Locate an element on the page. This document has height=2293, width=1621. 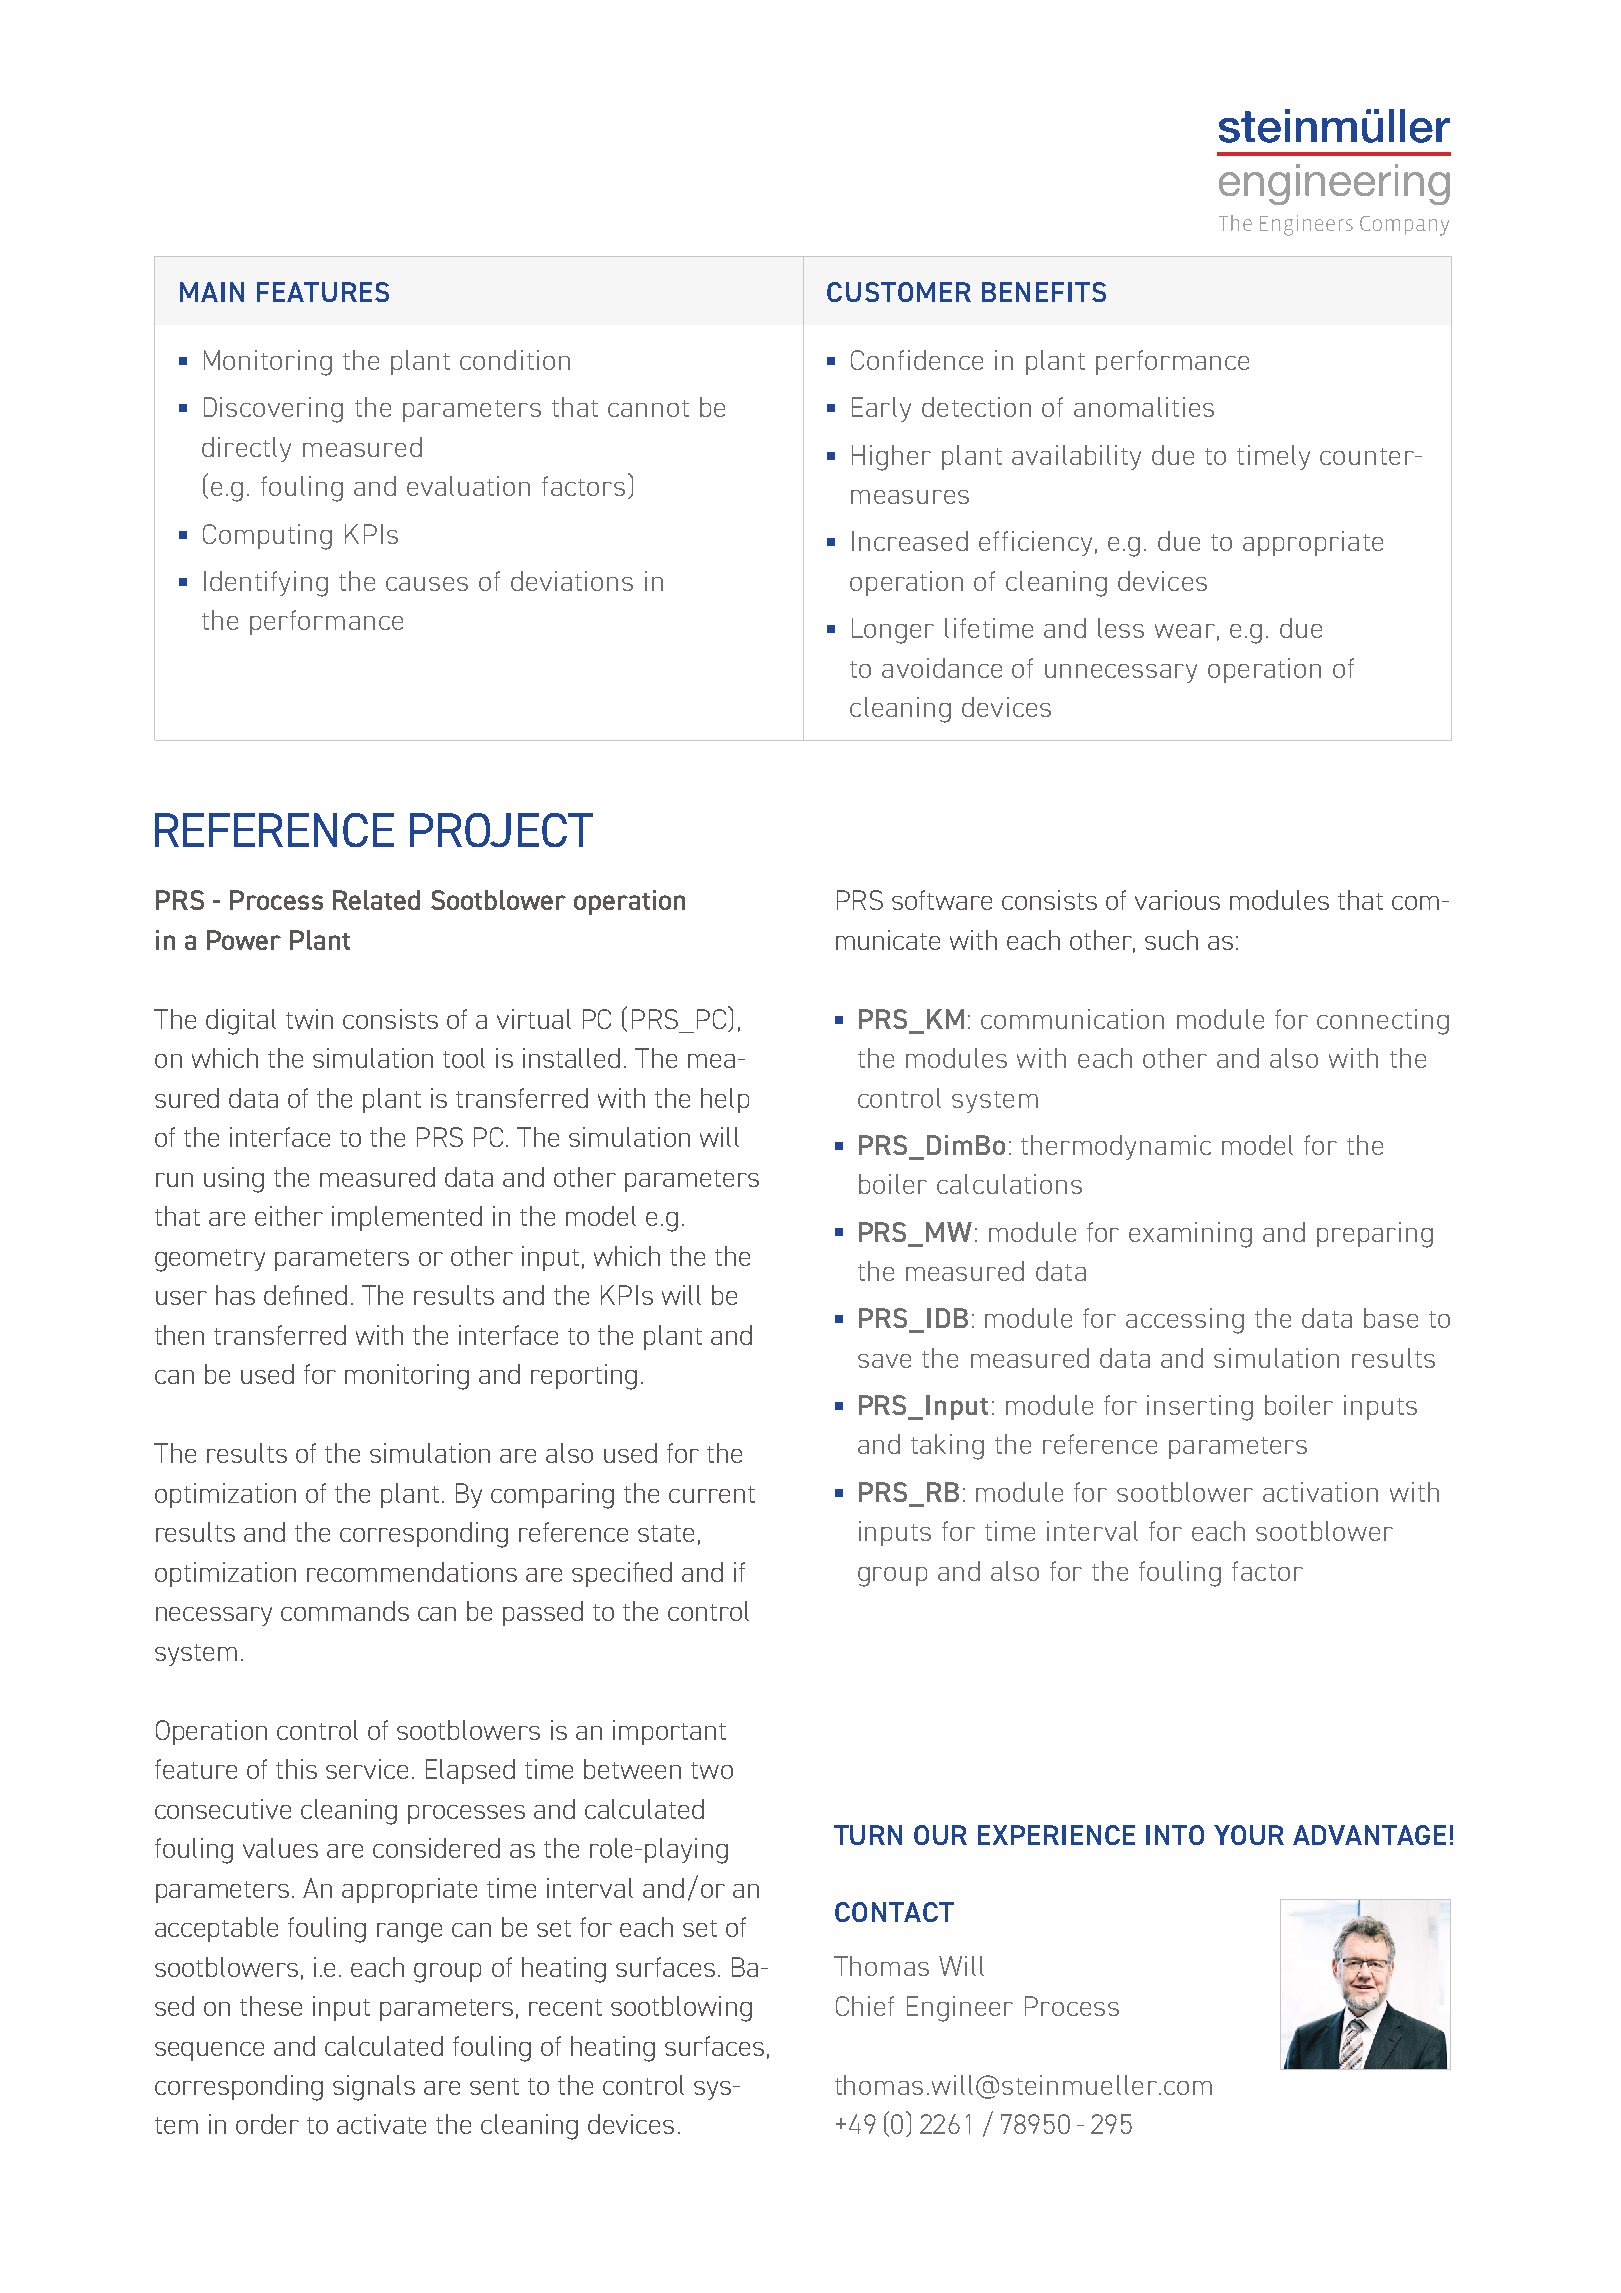
this is located at coordinates (296, 1769).
